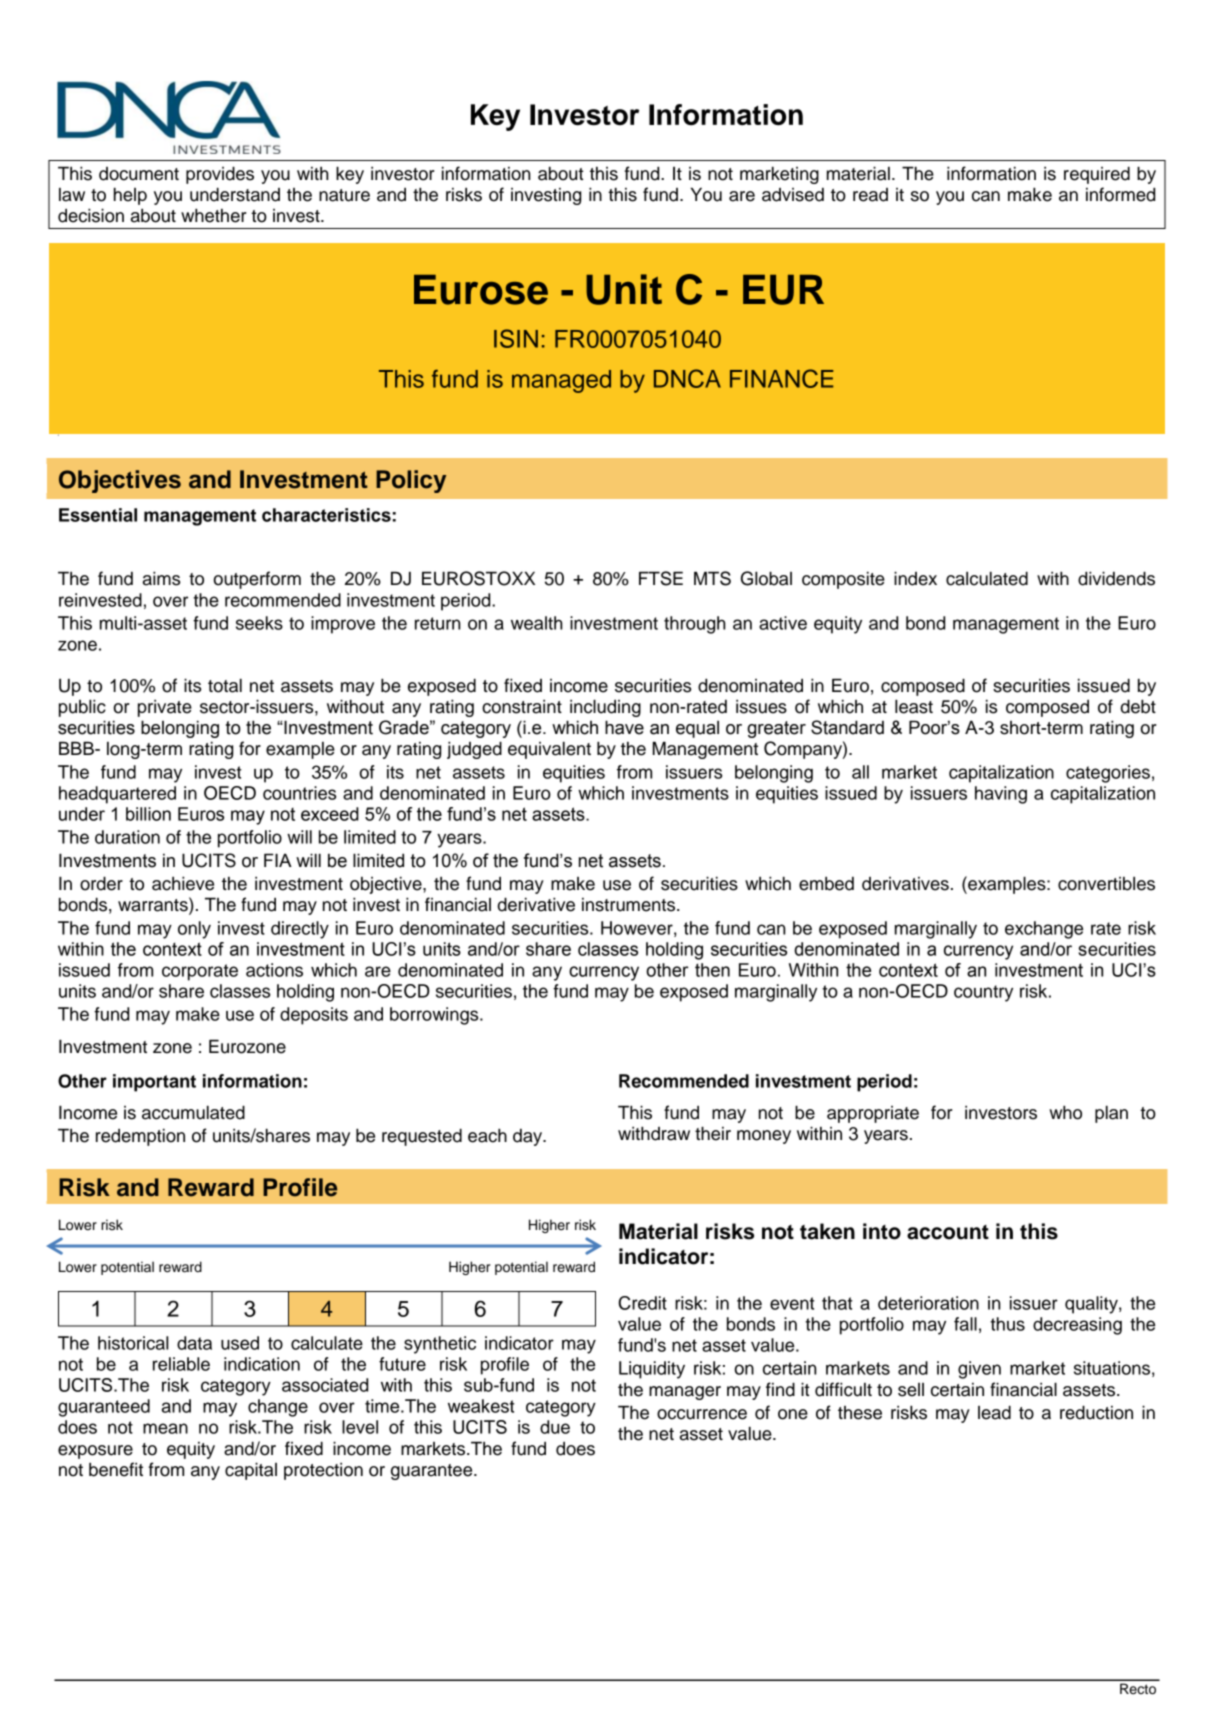  What do you see at coordinates (1097, 175) in the screenshot?
I see `required` at bounding box center [1097, 175].
